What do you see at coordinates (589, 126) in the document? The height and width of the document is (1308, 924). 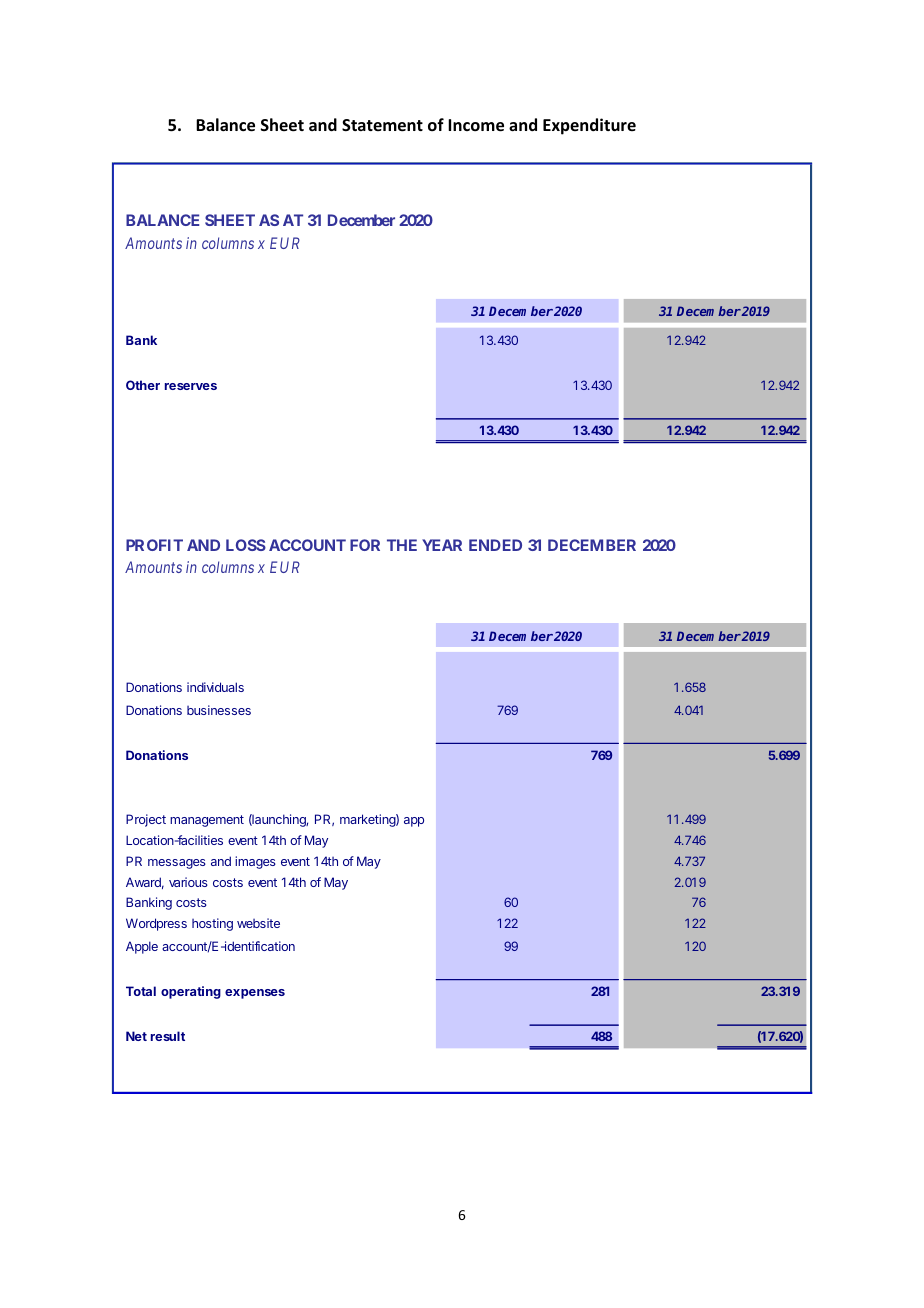 I see `Expenditure` at bounding box center [589, 126].
